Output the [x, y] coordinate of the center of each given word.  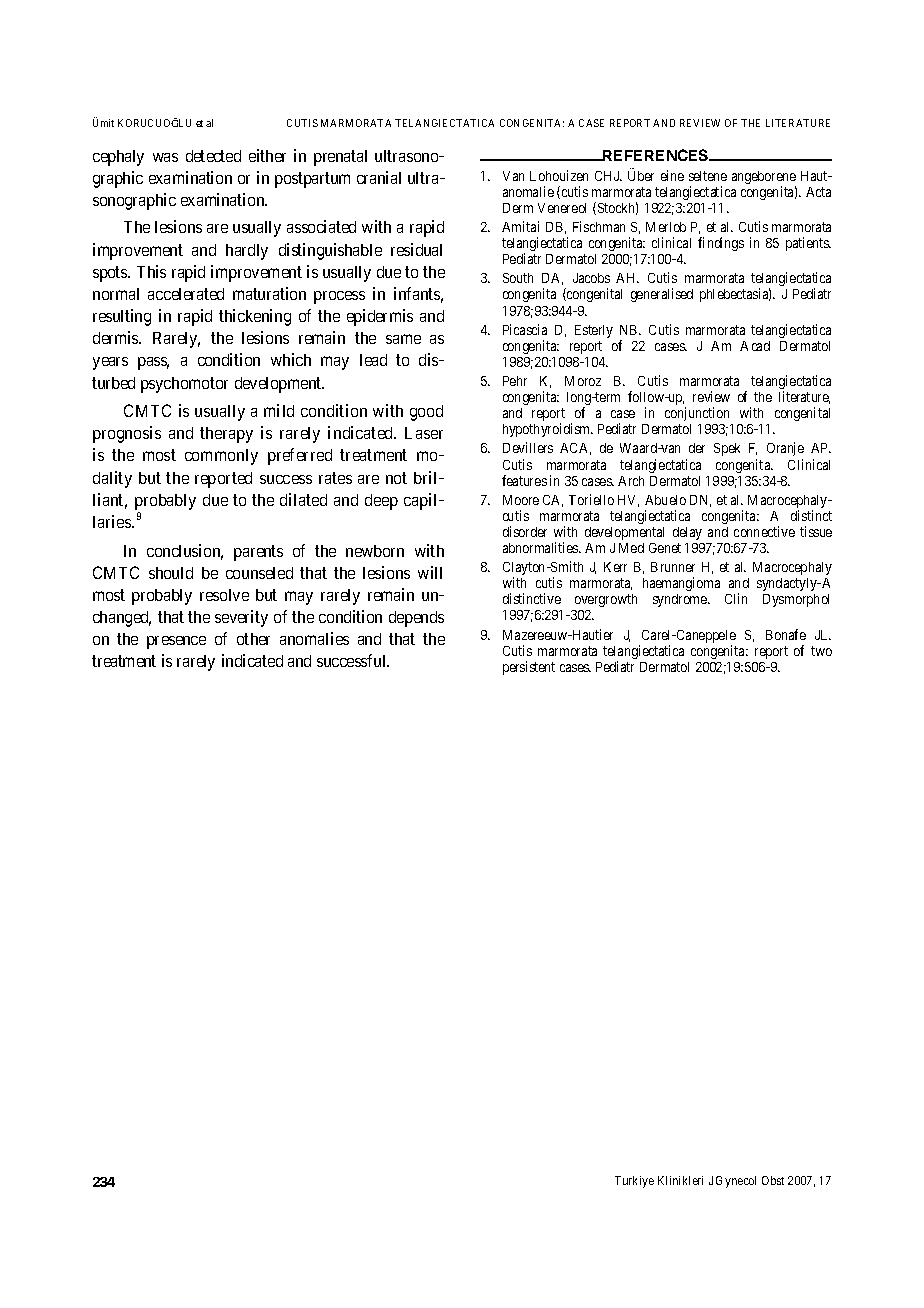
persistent [529, 668]
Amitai [520, 226]
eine [672, 175]
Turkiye [634, 1182]
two [821, 651]
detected [213, 156]
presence [176, 642]
